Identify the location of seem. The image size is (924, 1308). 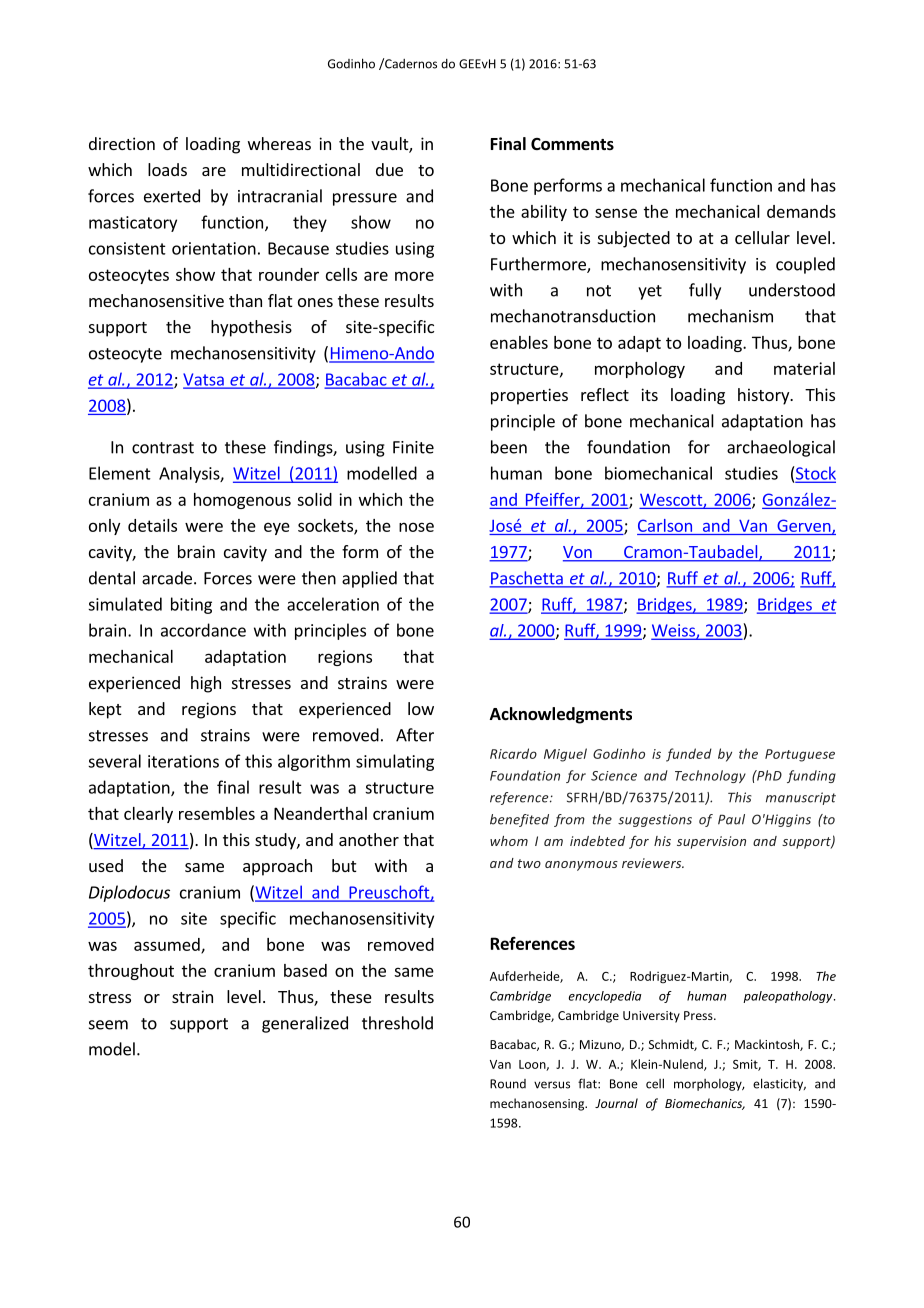
(108, 1025).
